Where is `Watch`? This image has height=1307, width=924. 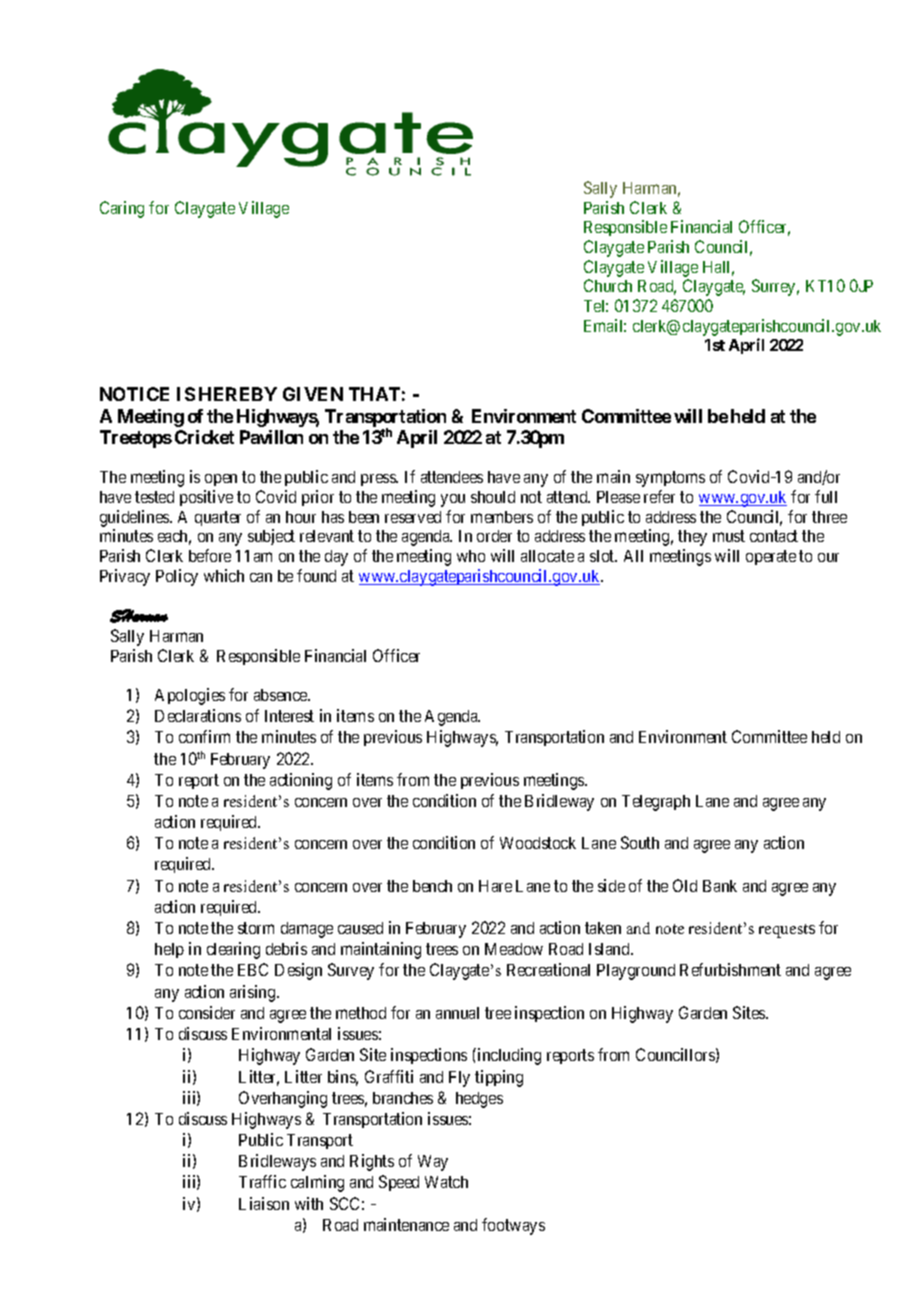 Watch is located at coordinates (446, 1182).
